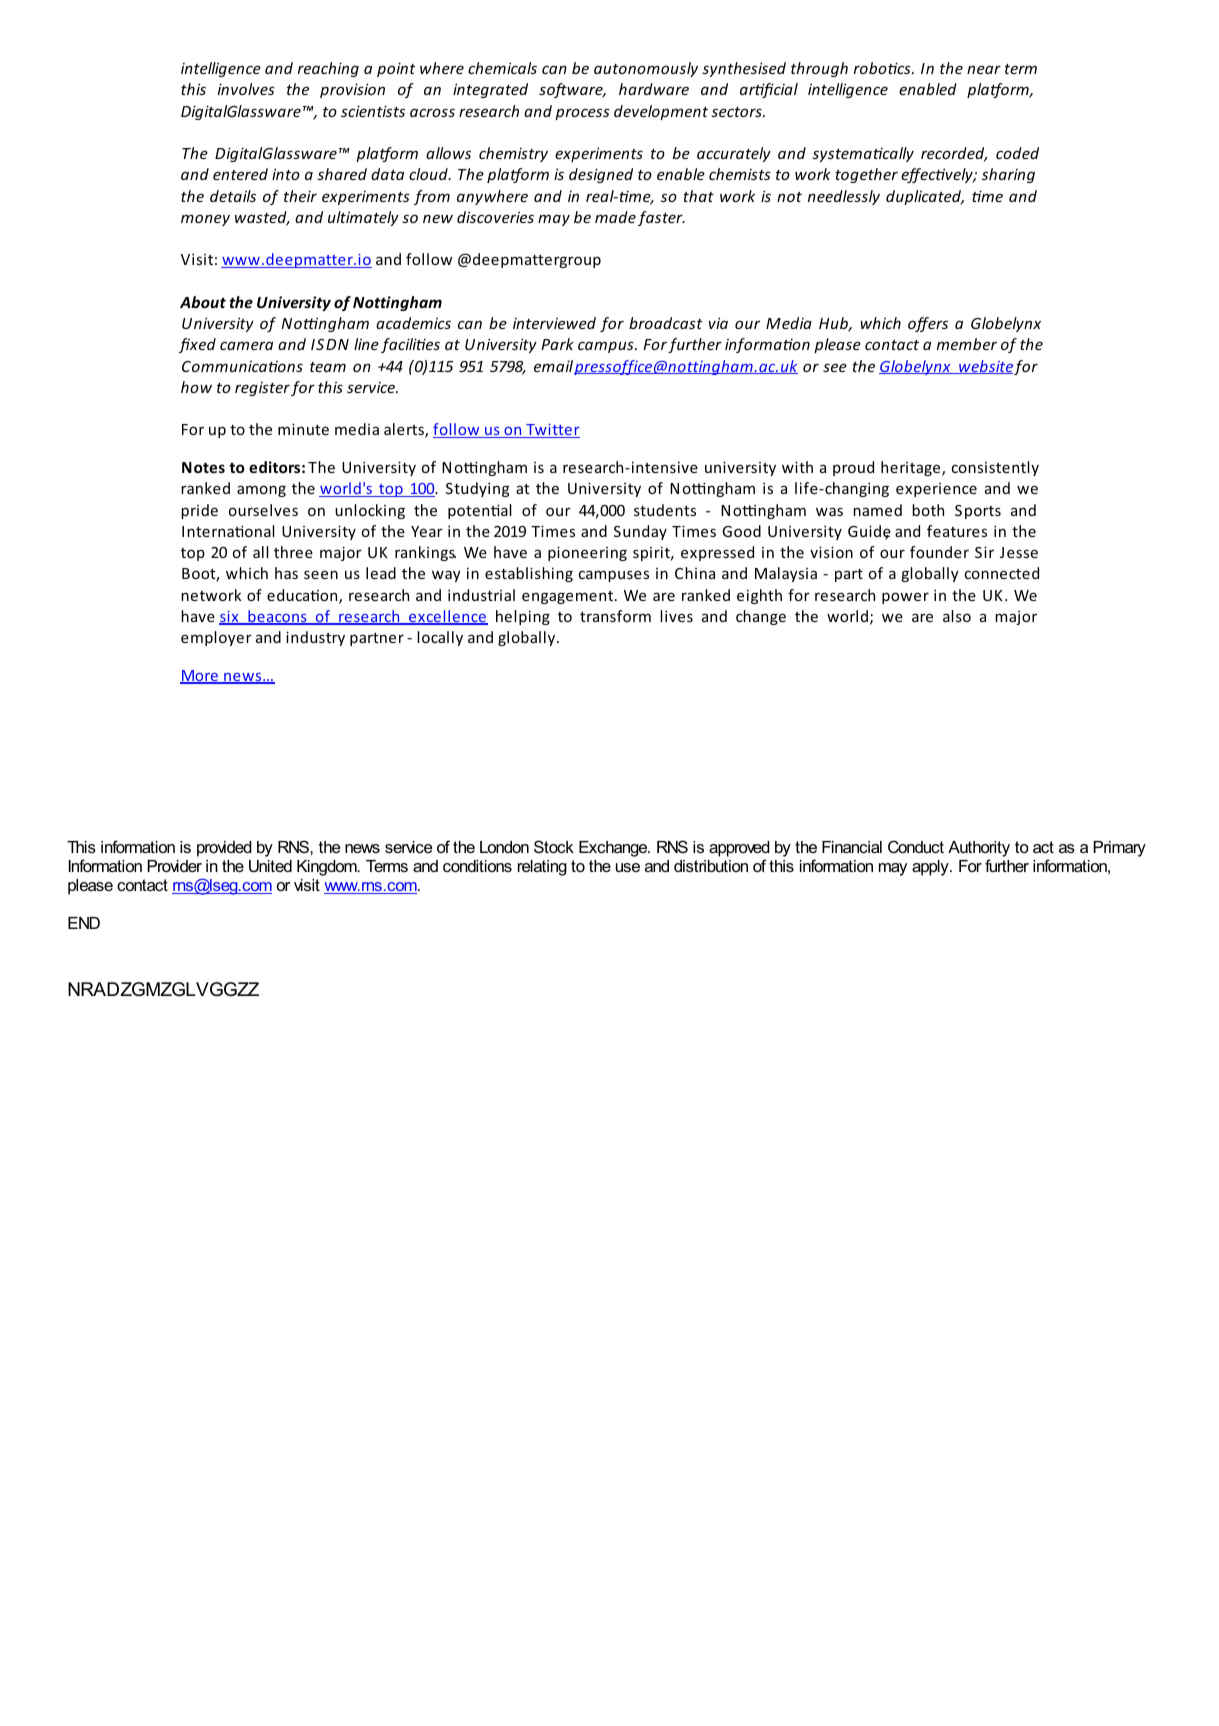  What do you see at coordinates (174, 866) in the image?
I see `Provider` at bounding box center [174, 866].
